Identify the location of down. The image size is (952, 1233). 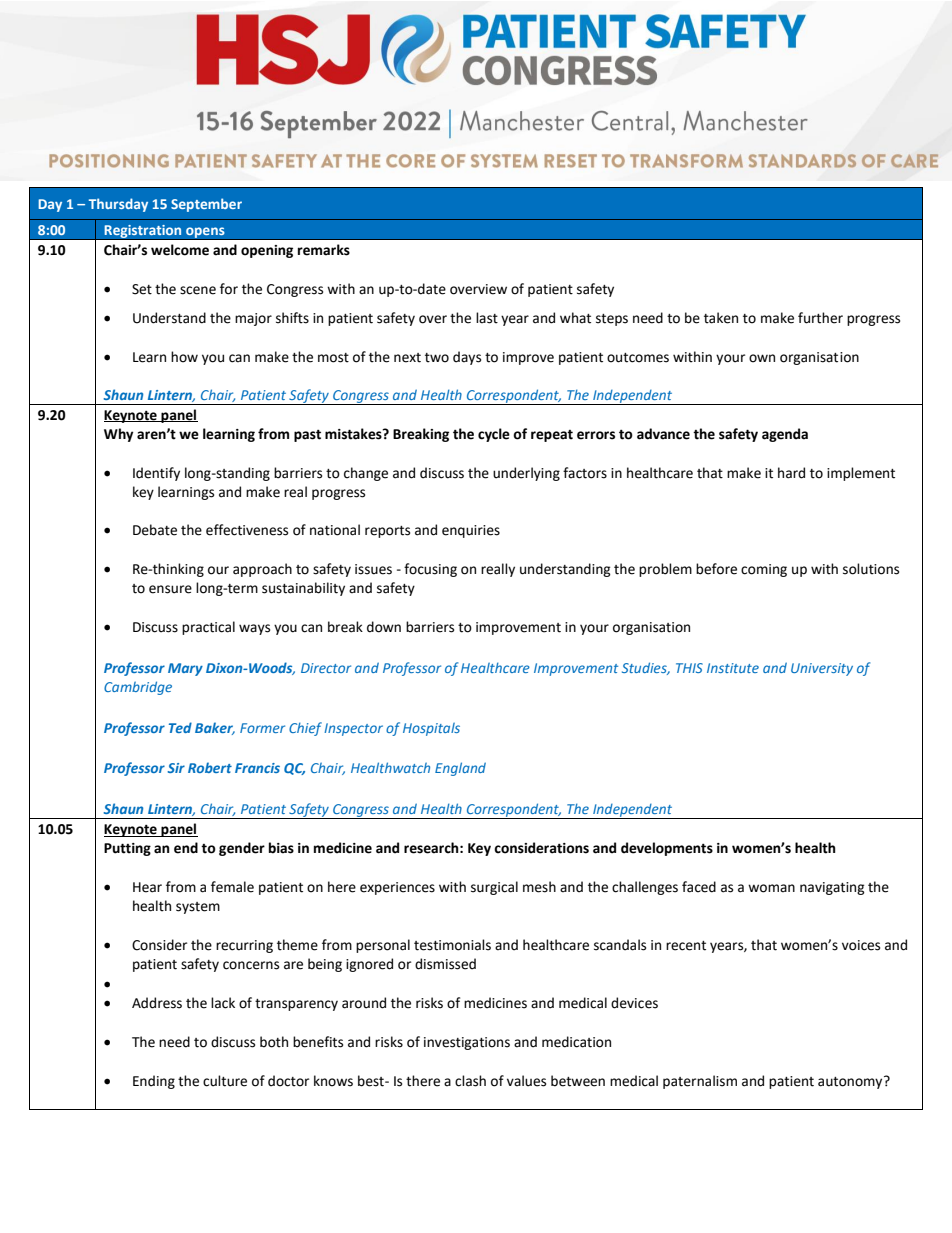
(384, 627).
